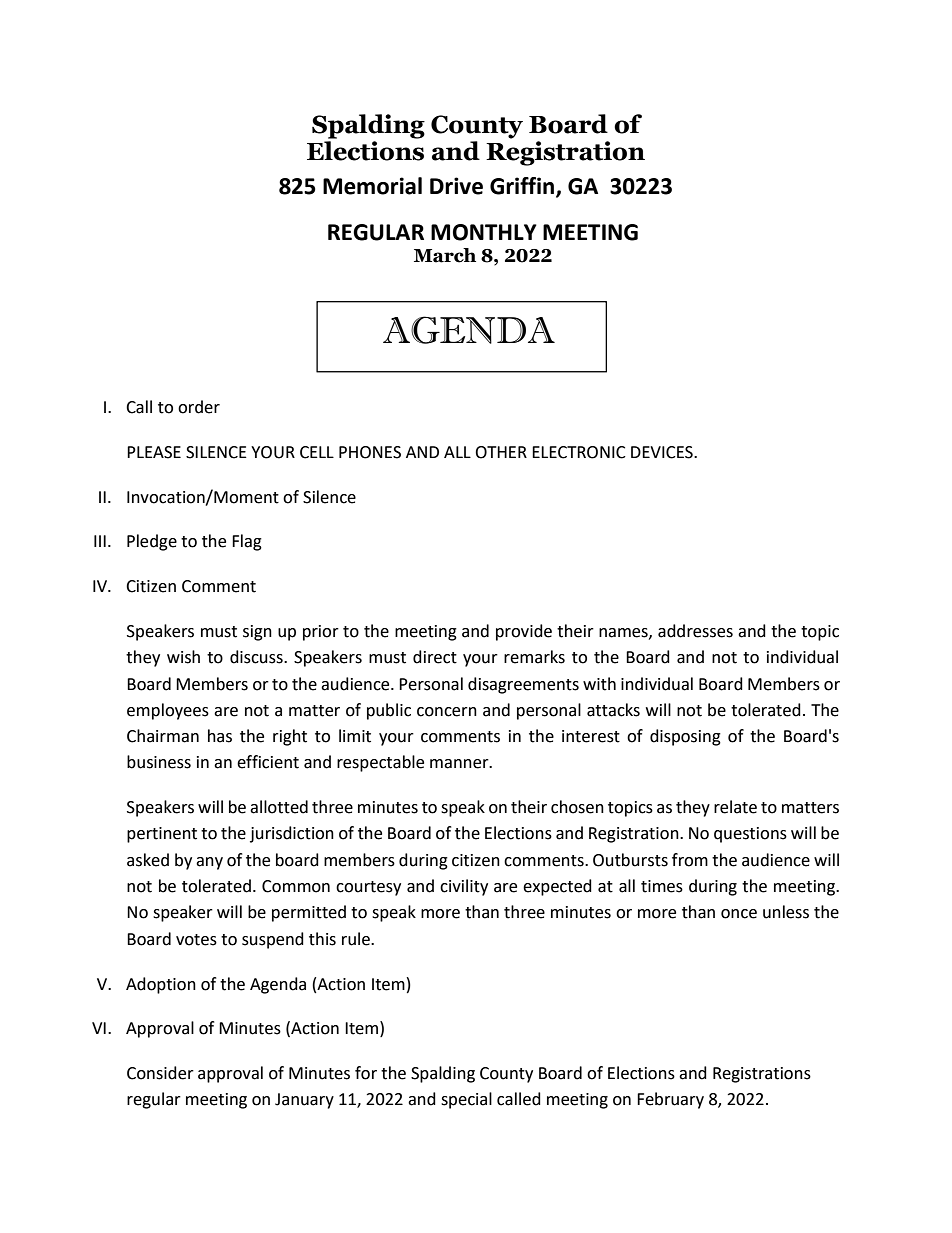 The image size is (952, 1233). What do you see at coordinates (183, 657) in the image?
I see `wish` at bounding box center [183, 657].
